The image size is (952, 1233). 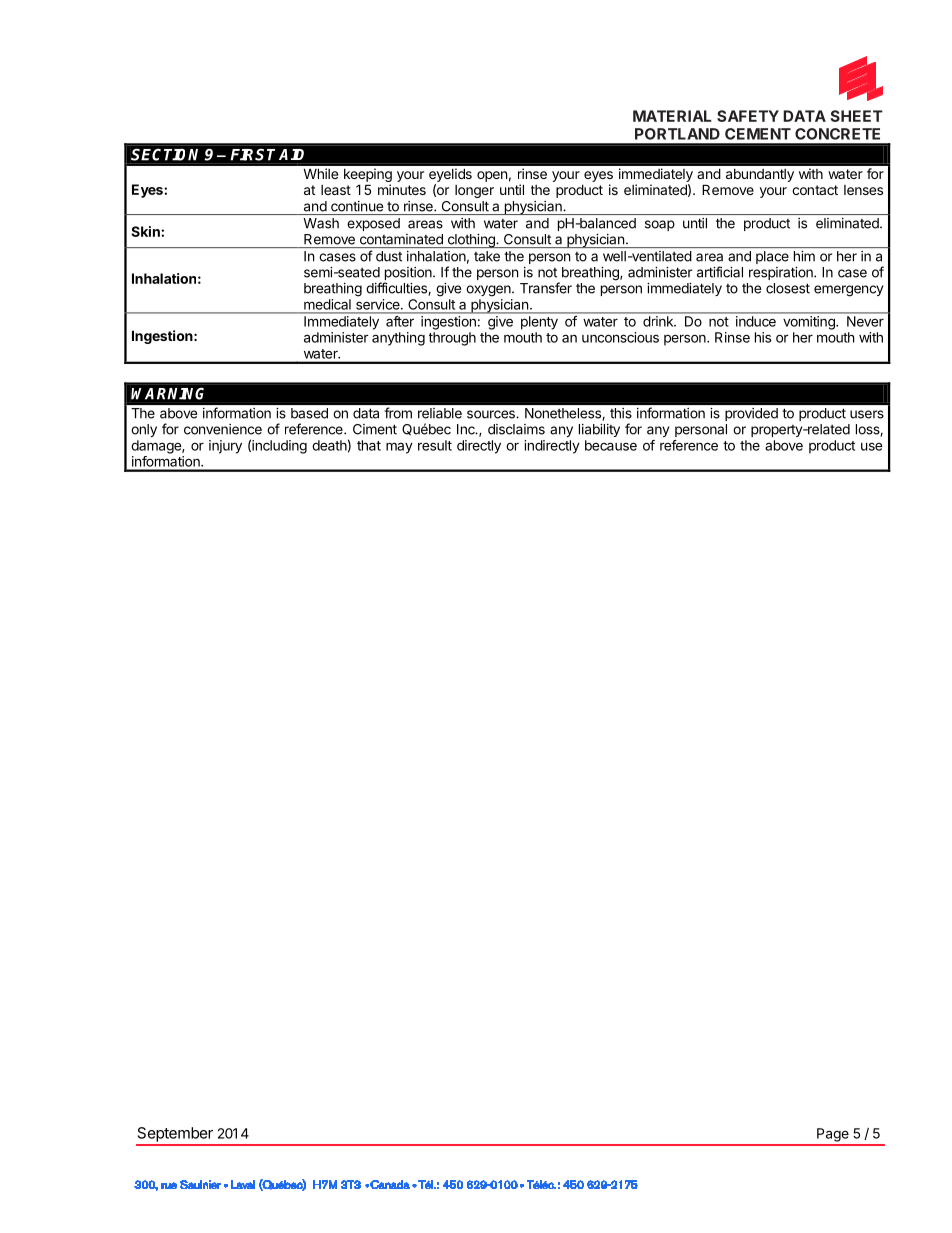 What do you see at coordinates (516, 429) in the document?
I see `disclaims` at bounding box center [516, 429].
